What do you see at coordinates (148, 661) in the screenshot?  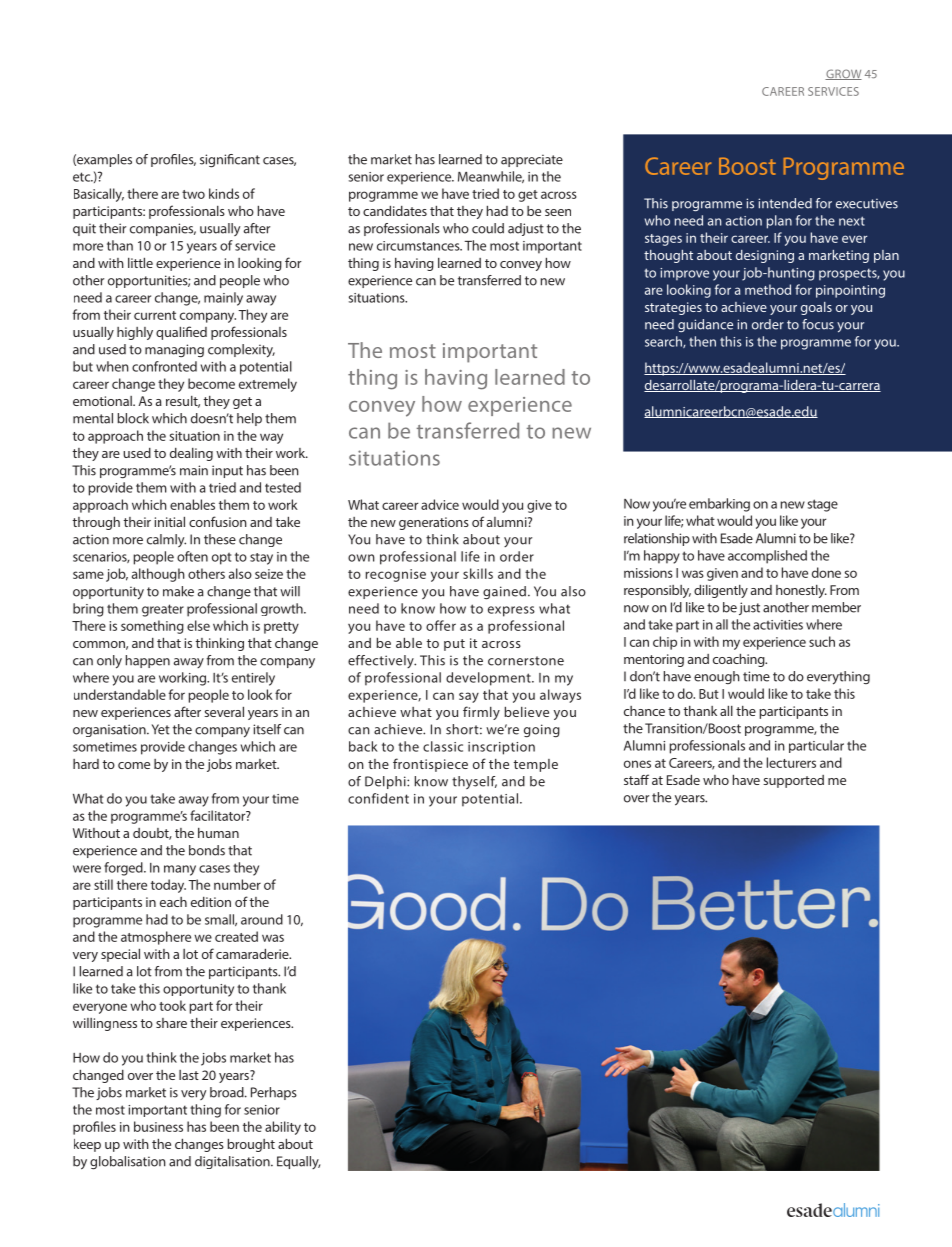 I see `happen` at bounding box center [148, 661].
